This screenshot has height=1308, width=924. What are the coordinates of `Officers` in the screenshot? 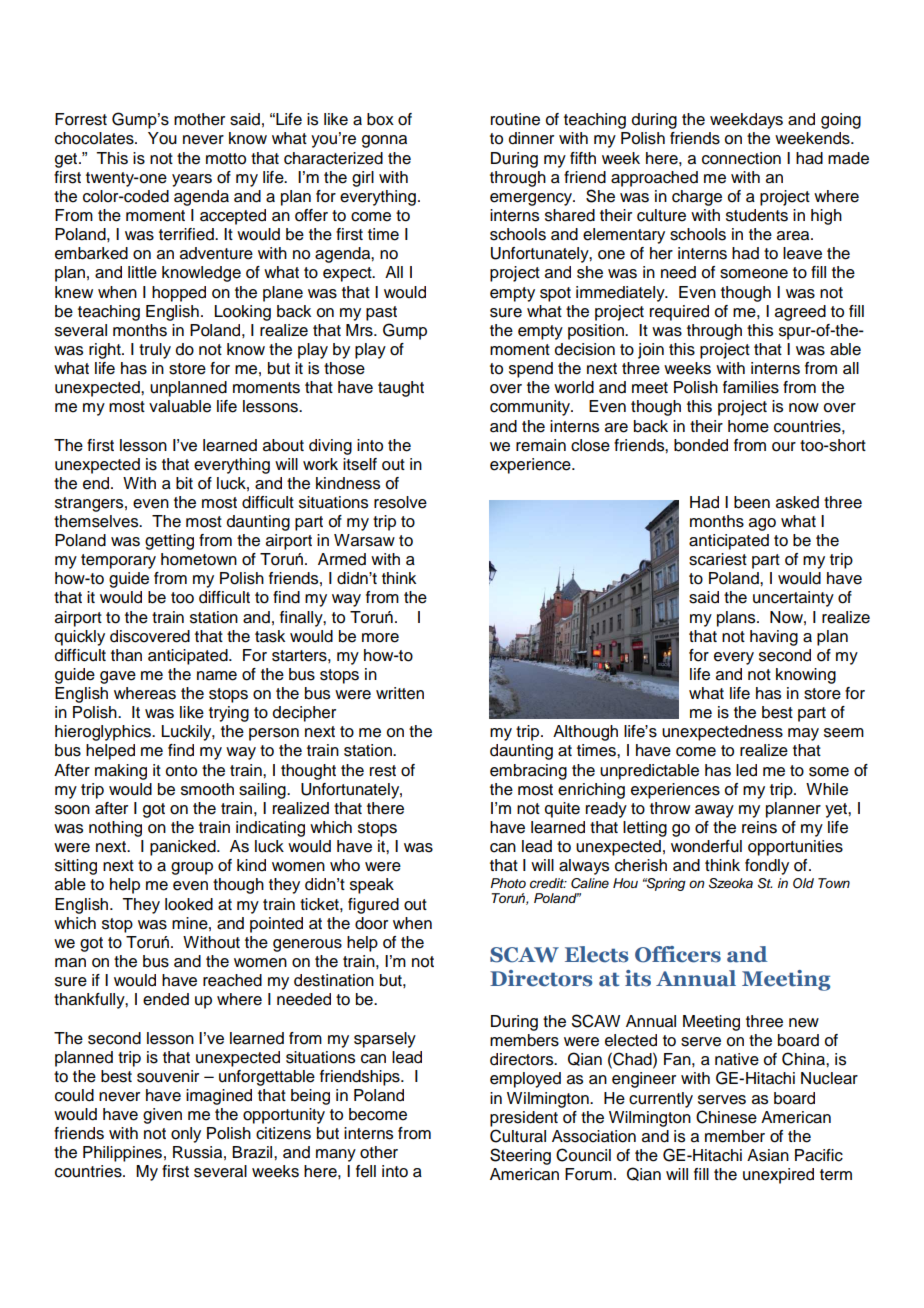 It's located at (678, 954).
